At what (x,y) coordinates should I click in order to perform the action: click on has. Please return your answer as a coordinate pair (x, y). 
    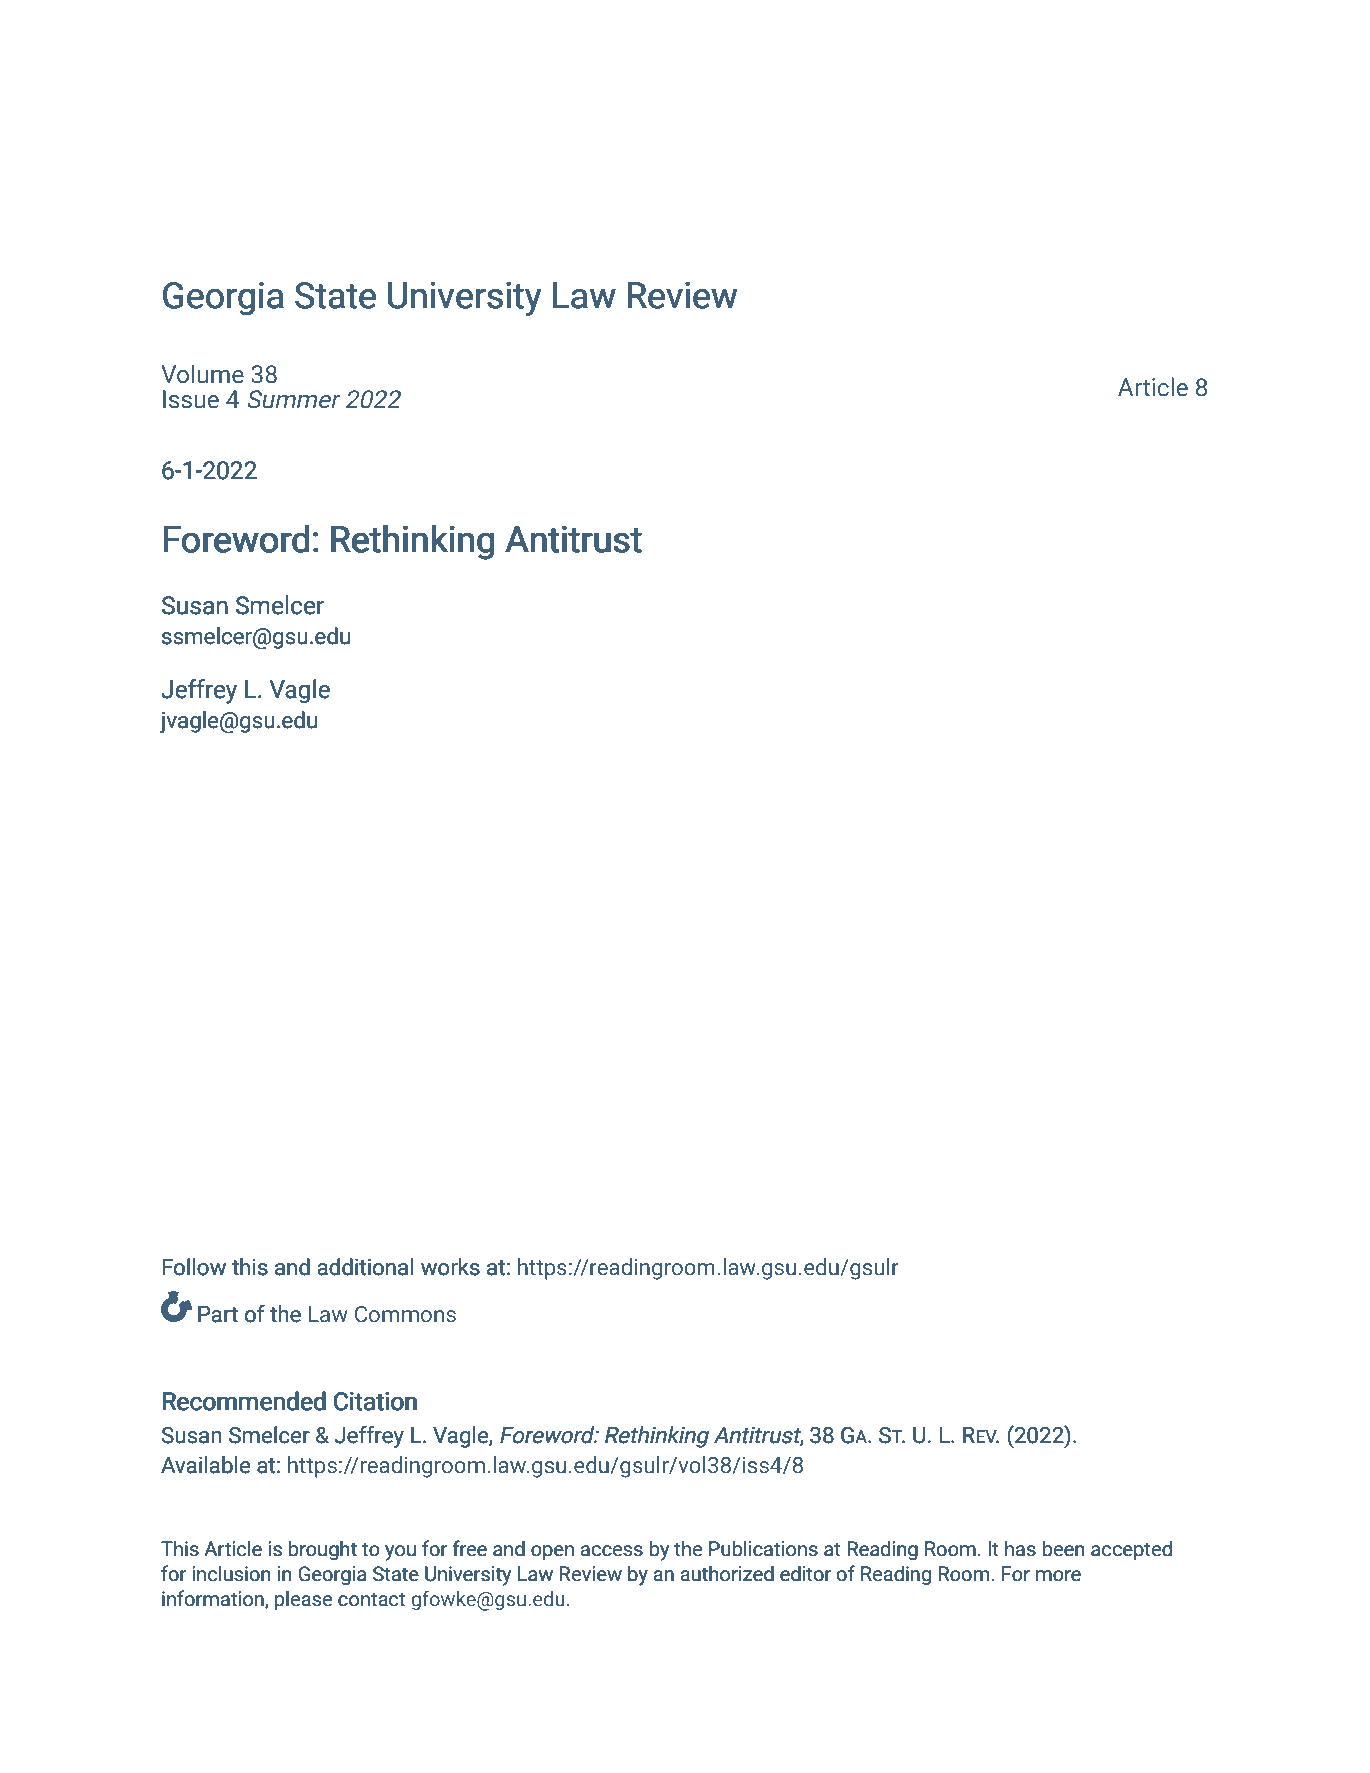
    Looking at the image, I should click on (1020, 1549).
